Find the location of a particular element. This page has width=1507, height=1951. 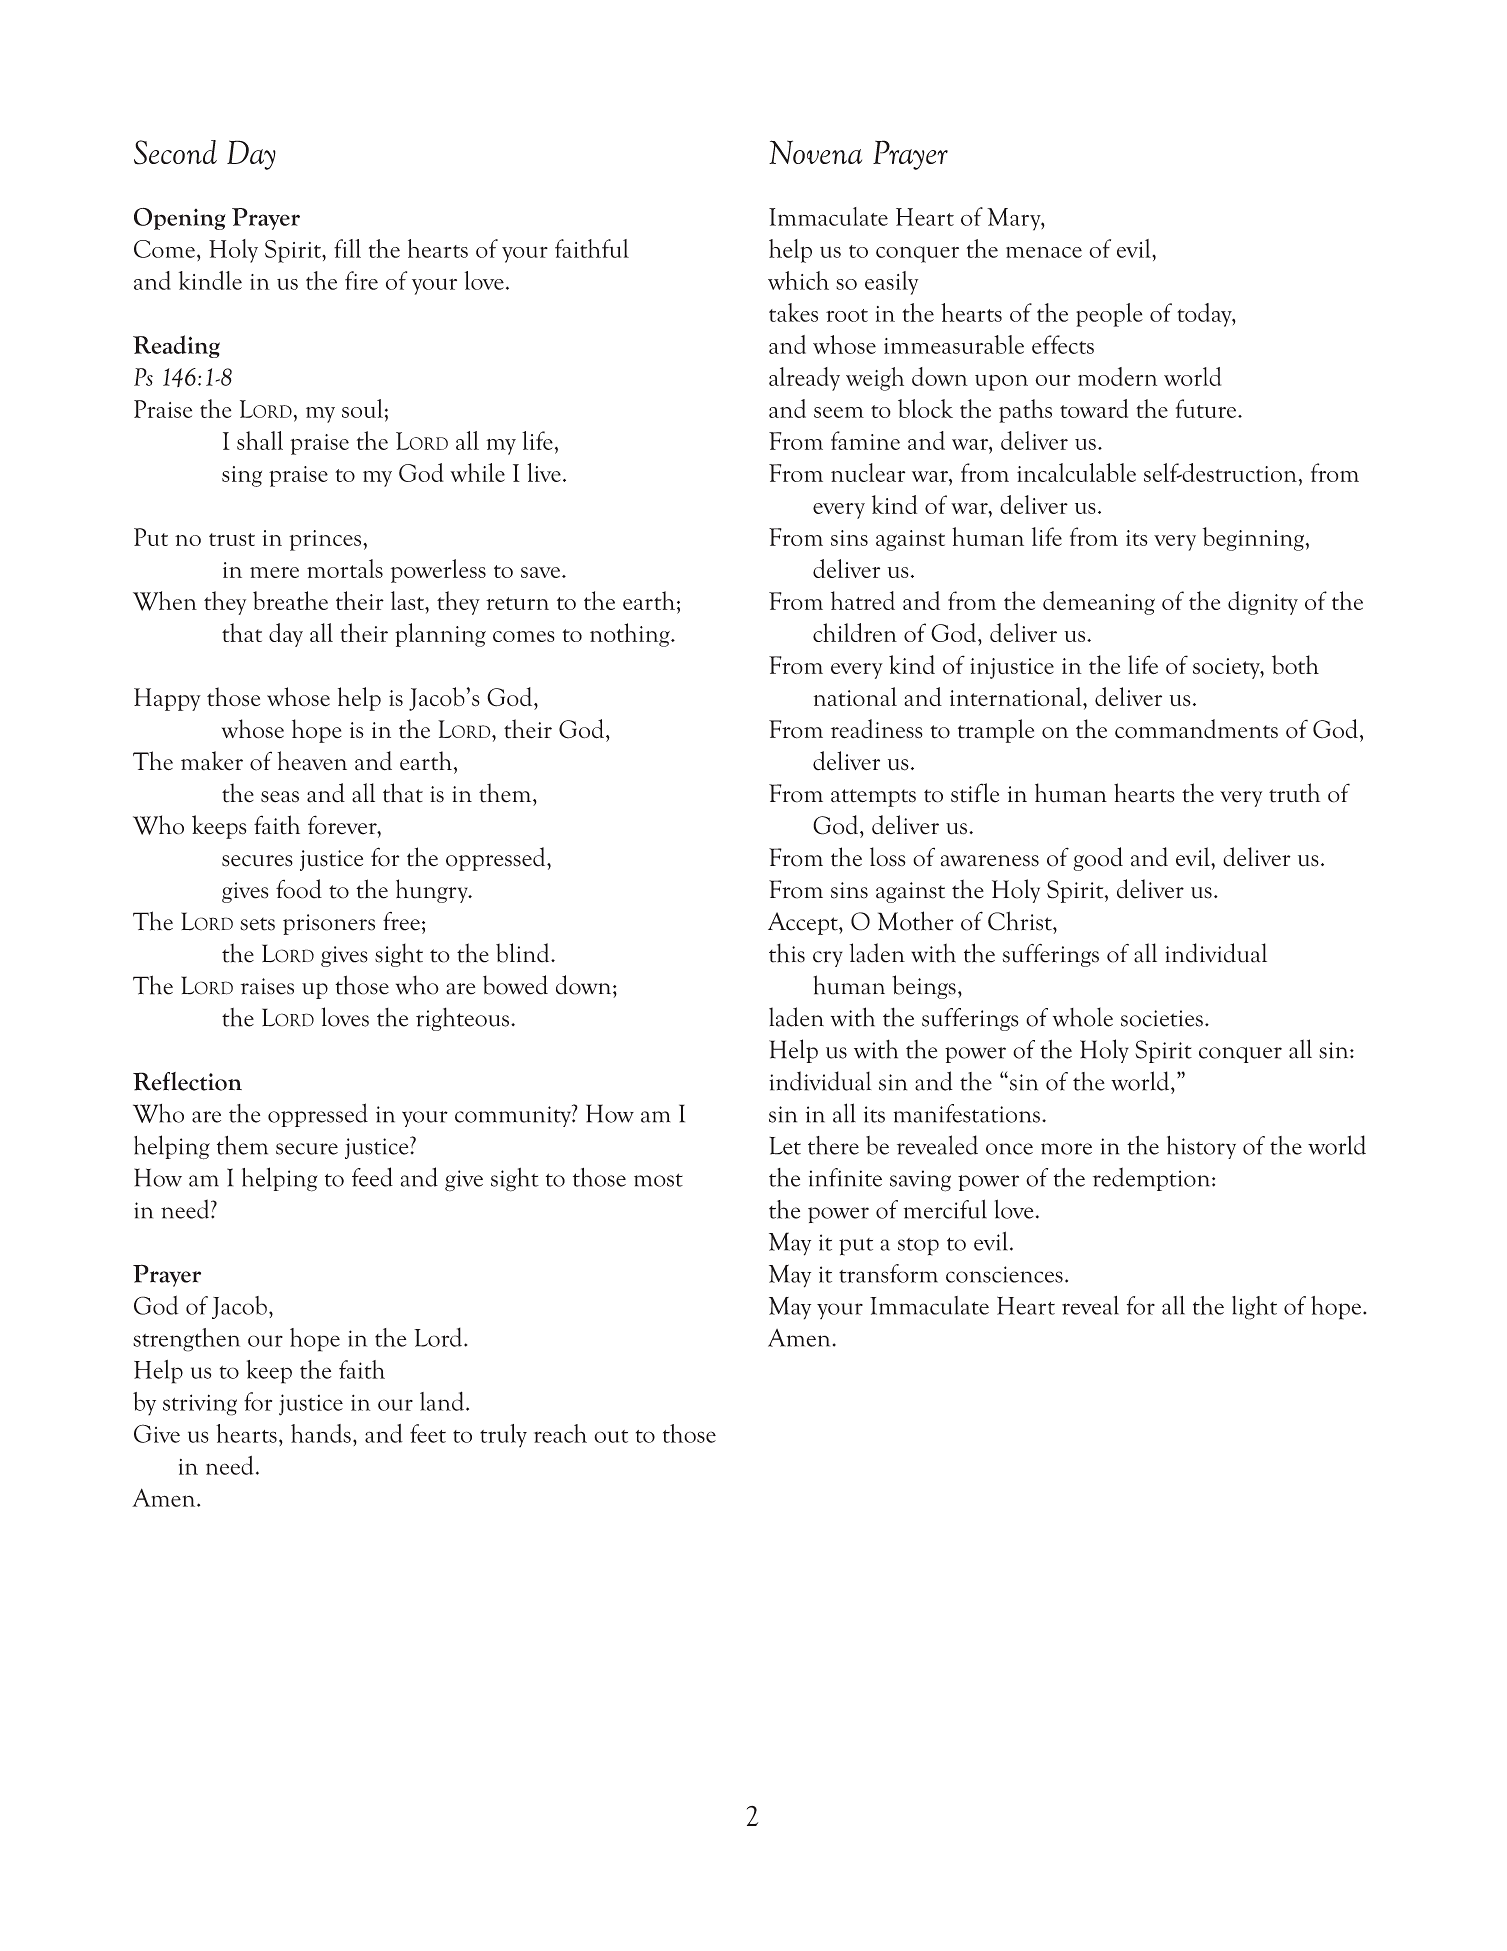

nothing is located at coordinates (631, 635).
